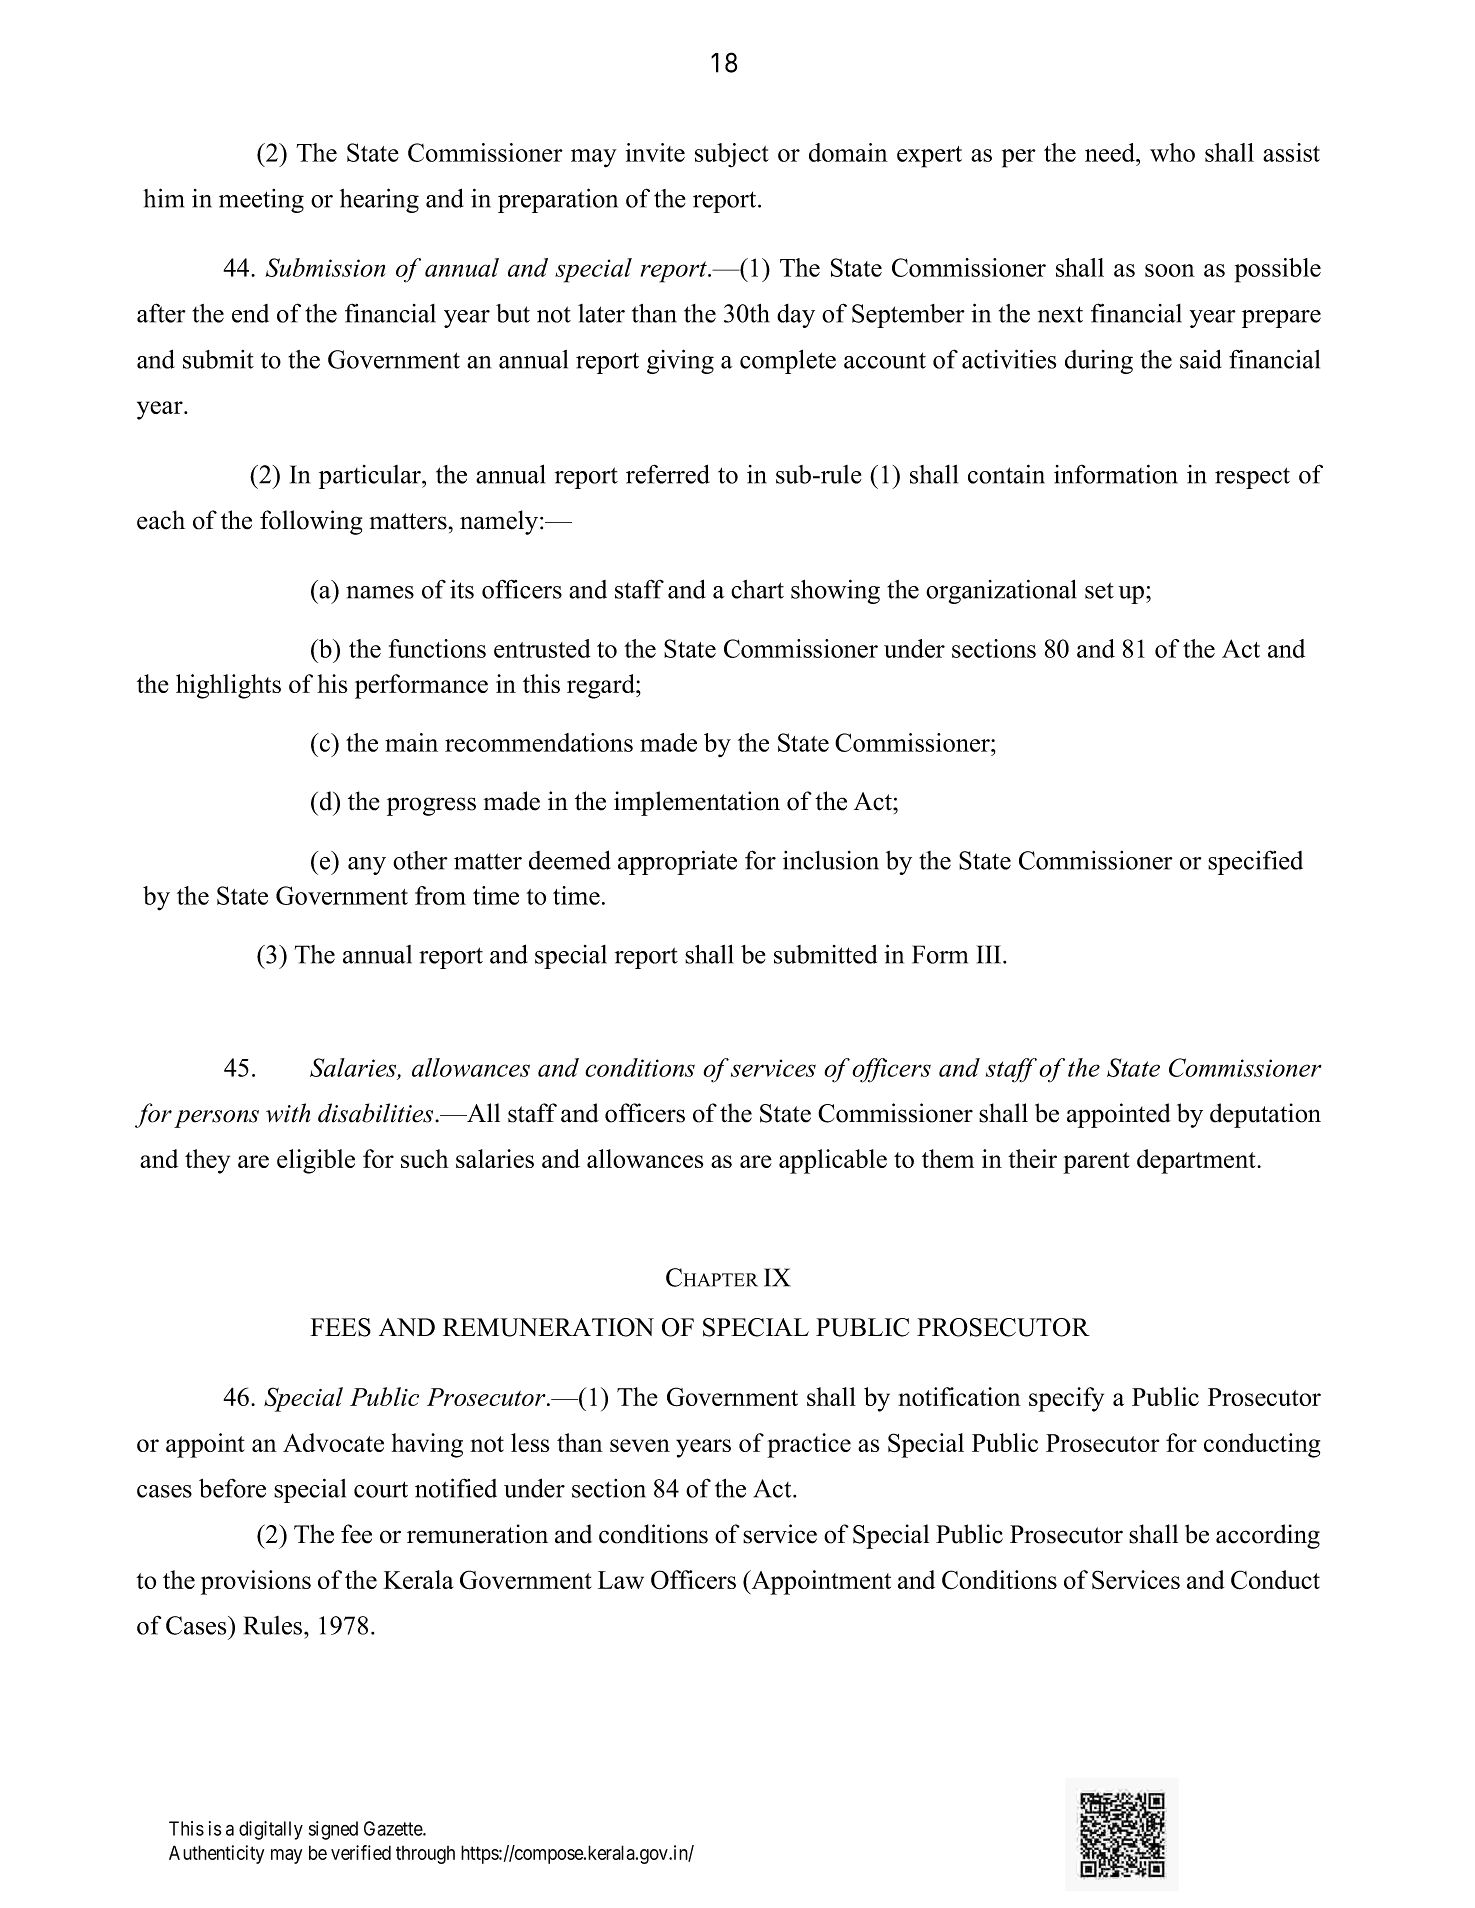  I want to click on implementation, so click(697, 803).
